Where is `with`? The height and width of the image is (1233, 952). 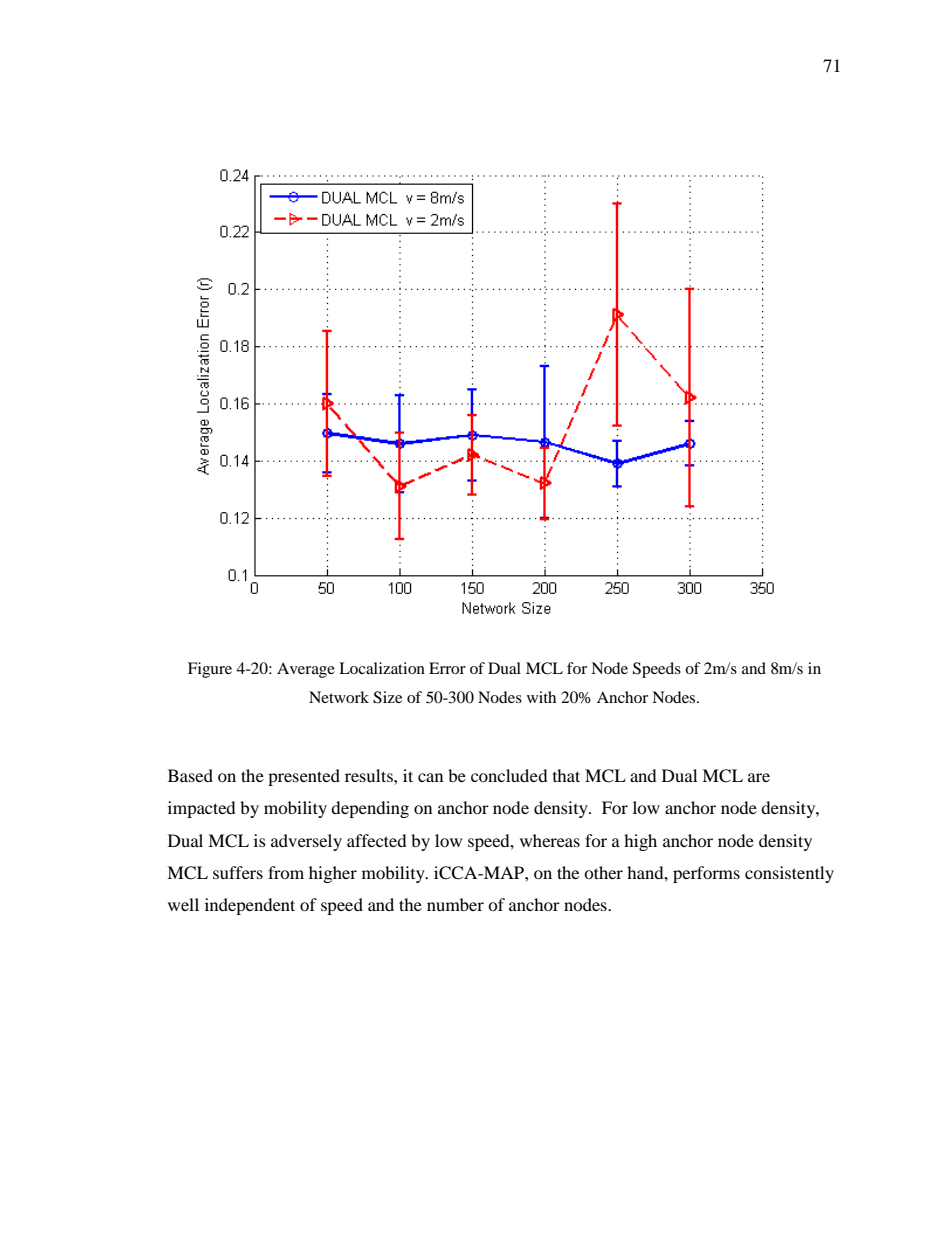 with is located at coordinates (541, 697).
